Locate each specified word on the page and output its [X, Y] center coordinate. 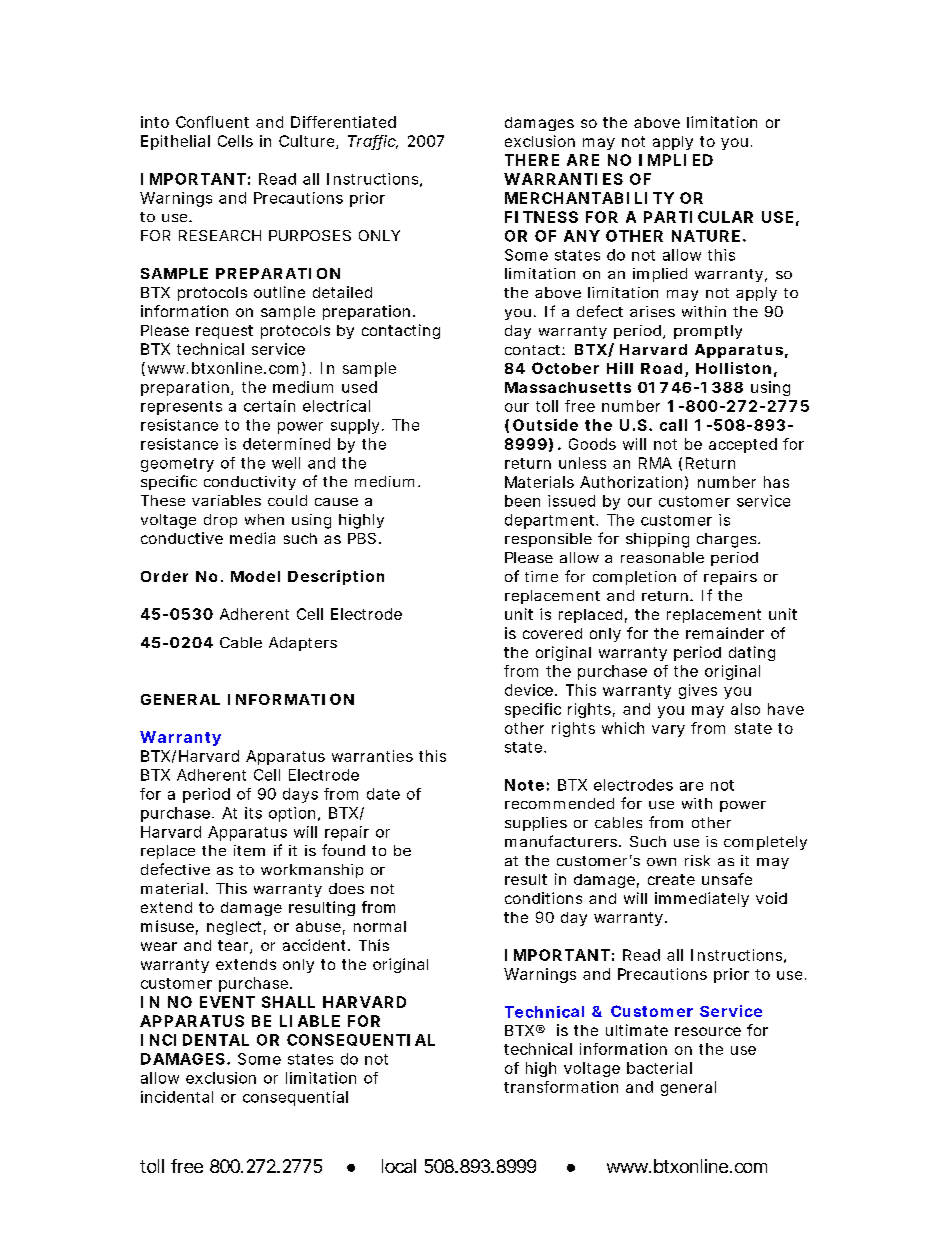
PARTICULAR [698, 217]
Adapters [303, 644]
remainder [725, 633]
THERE [532, 160]
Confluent [212, 122]
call [673, 425]
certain [269, 406]
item [249, 850]
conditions [543, 898]
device [529, 690]
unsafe [727, 879]
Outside [545, 425]
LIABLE [310, 1021]
